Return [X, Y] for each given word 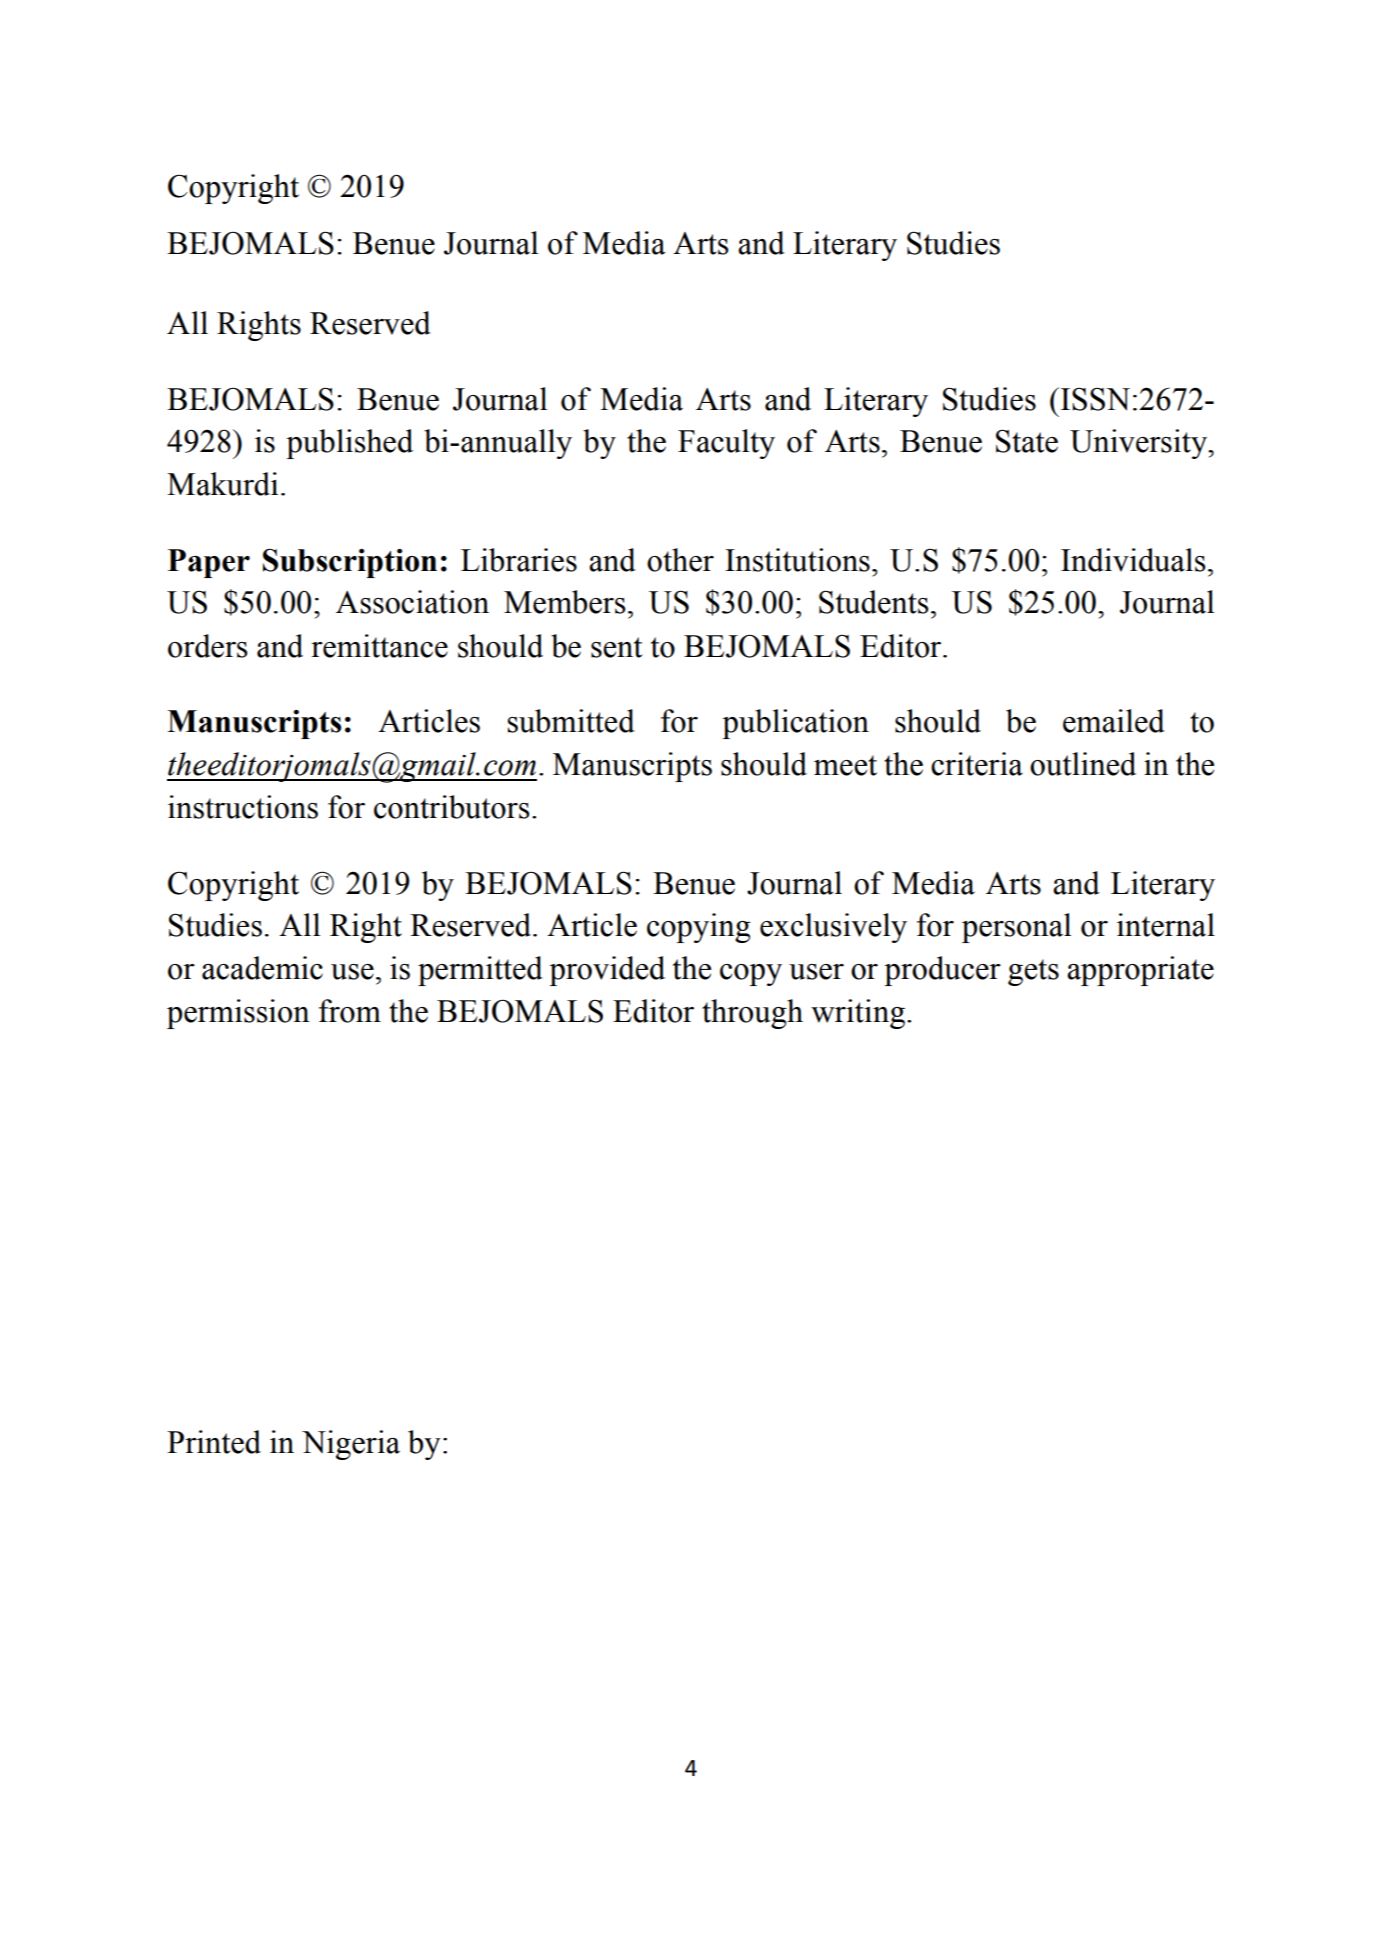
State [1027, 441]
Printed [214, 1442]
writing [858, 1014]
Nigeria [351, 1445]
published [349, 444]
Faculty [726, 444]
